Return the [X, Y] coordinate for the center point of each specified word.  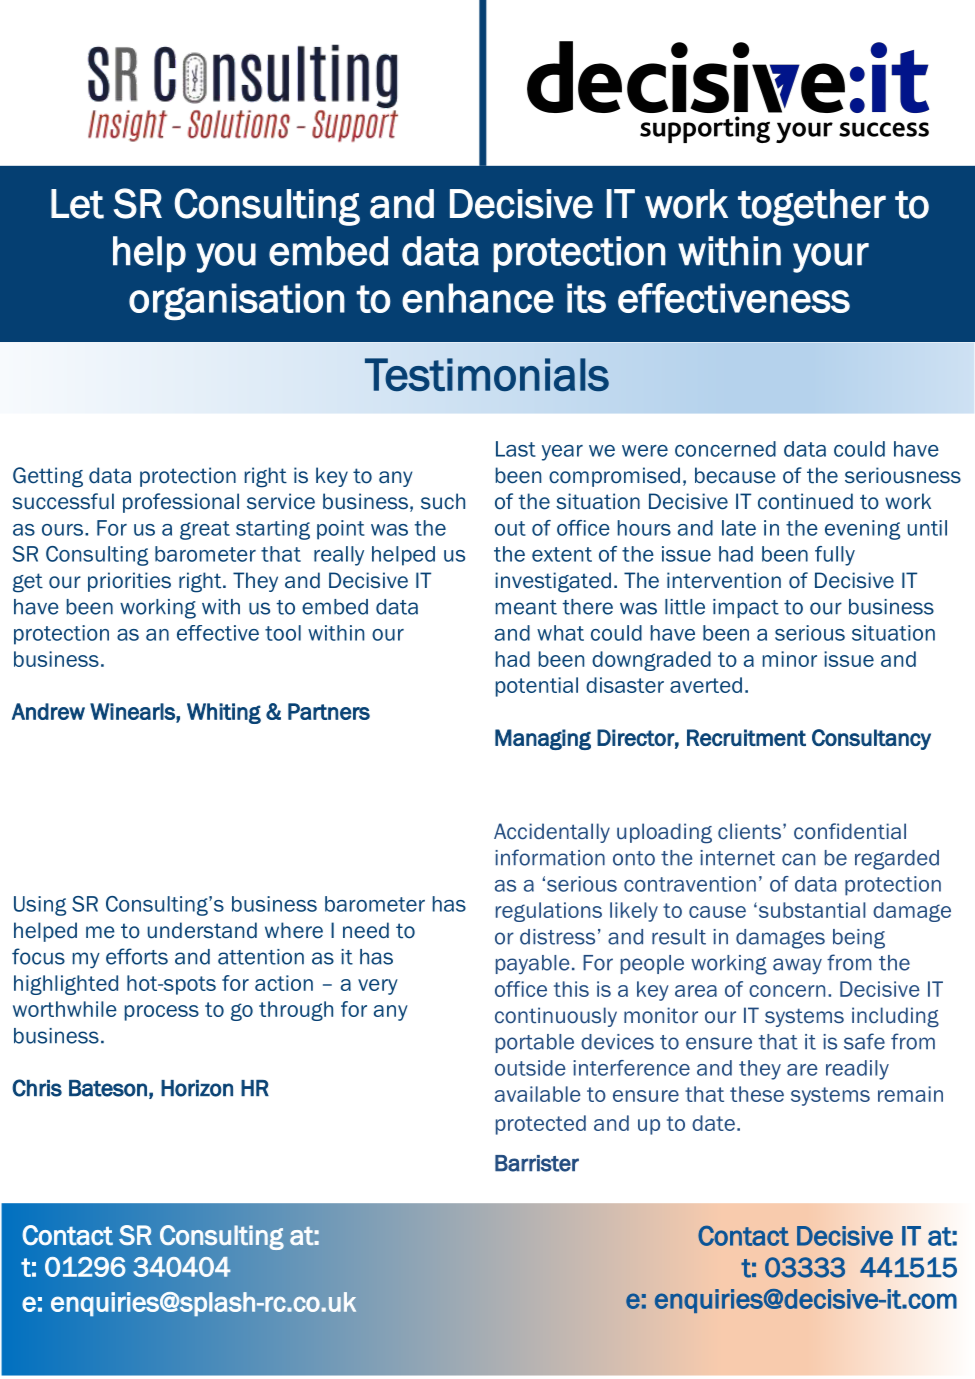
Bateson [108, 1088]
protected [541, 1125]
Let [77, 204]
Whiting [224, 713]
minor [790, 659]
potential [537, 687]
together [812, 207]
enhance [478, 298]
